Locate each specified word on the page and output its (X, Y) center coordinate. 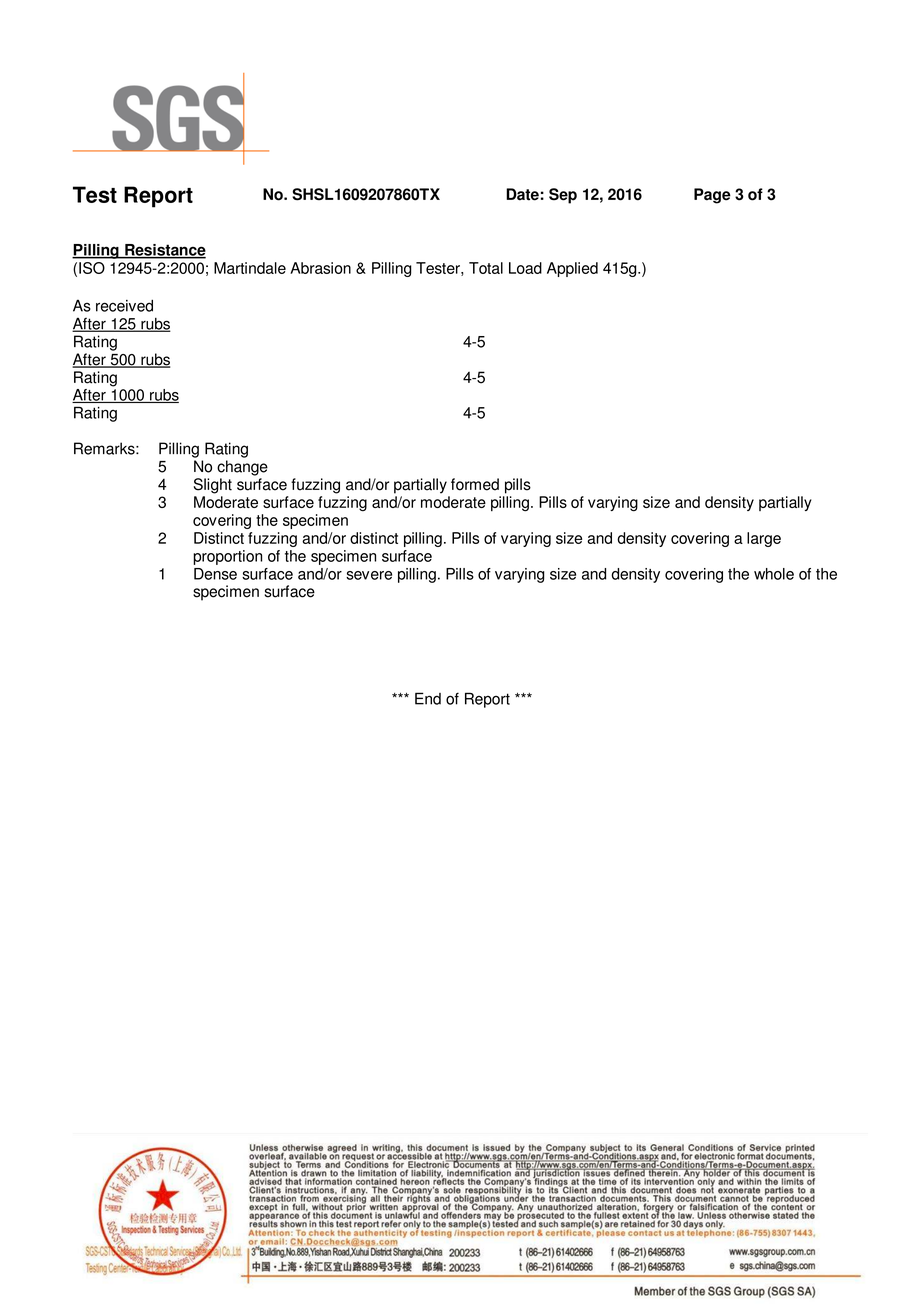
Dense (215, 574)
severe (369, 575)
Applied (572, 269)
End (428, 698)
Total (486, 268)
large (764, 539)
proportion (227, 557)
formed (475, 484)
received (124, 305)
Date (522, 194)
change (242, 468)
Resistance (164, 251)
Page (712, 196)
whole (774, 574)
